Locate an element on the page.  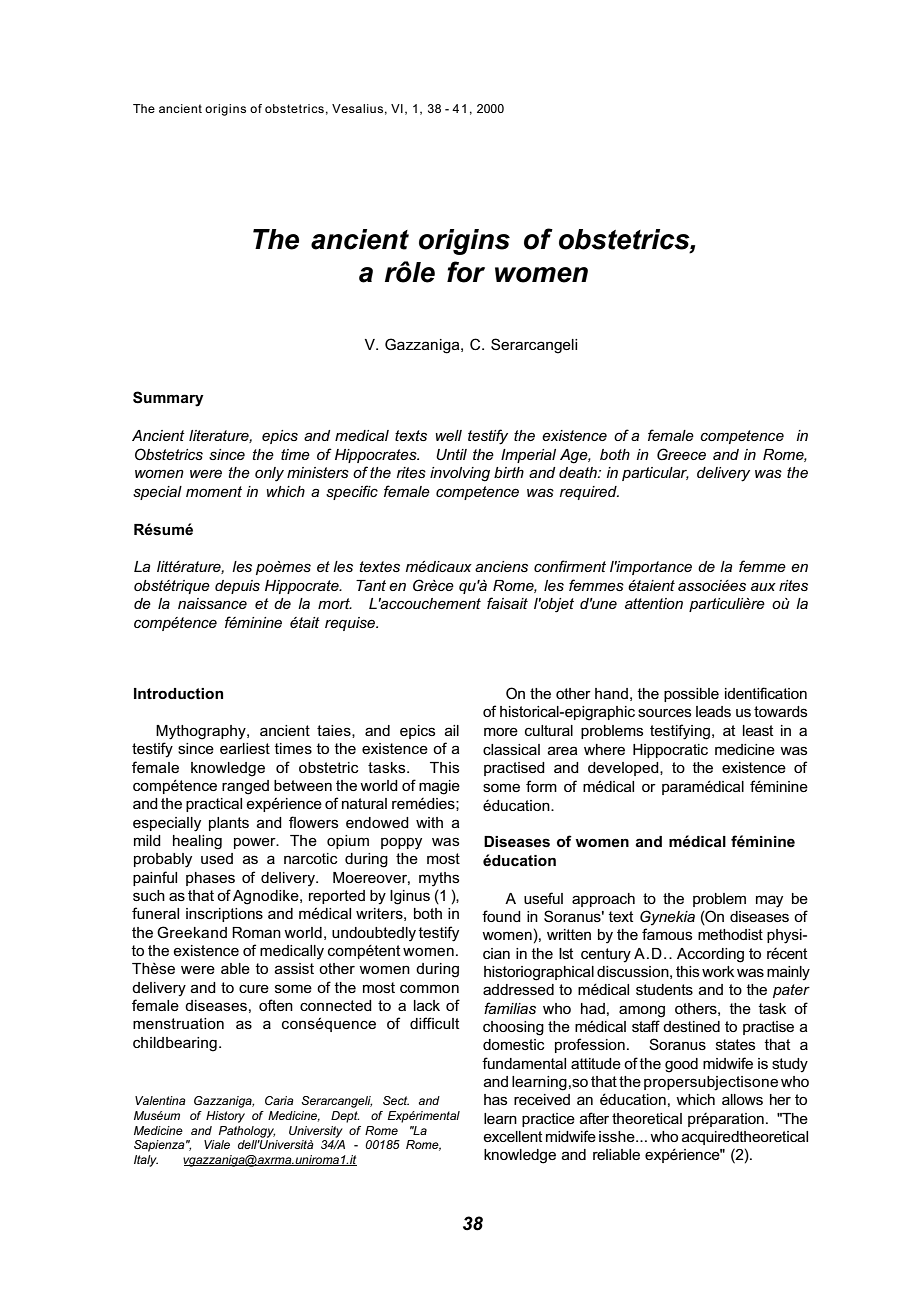
possible is located at coordinates (691, 695).
